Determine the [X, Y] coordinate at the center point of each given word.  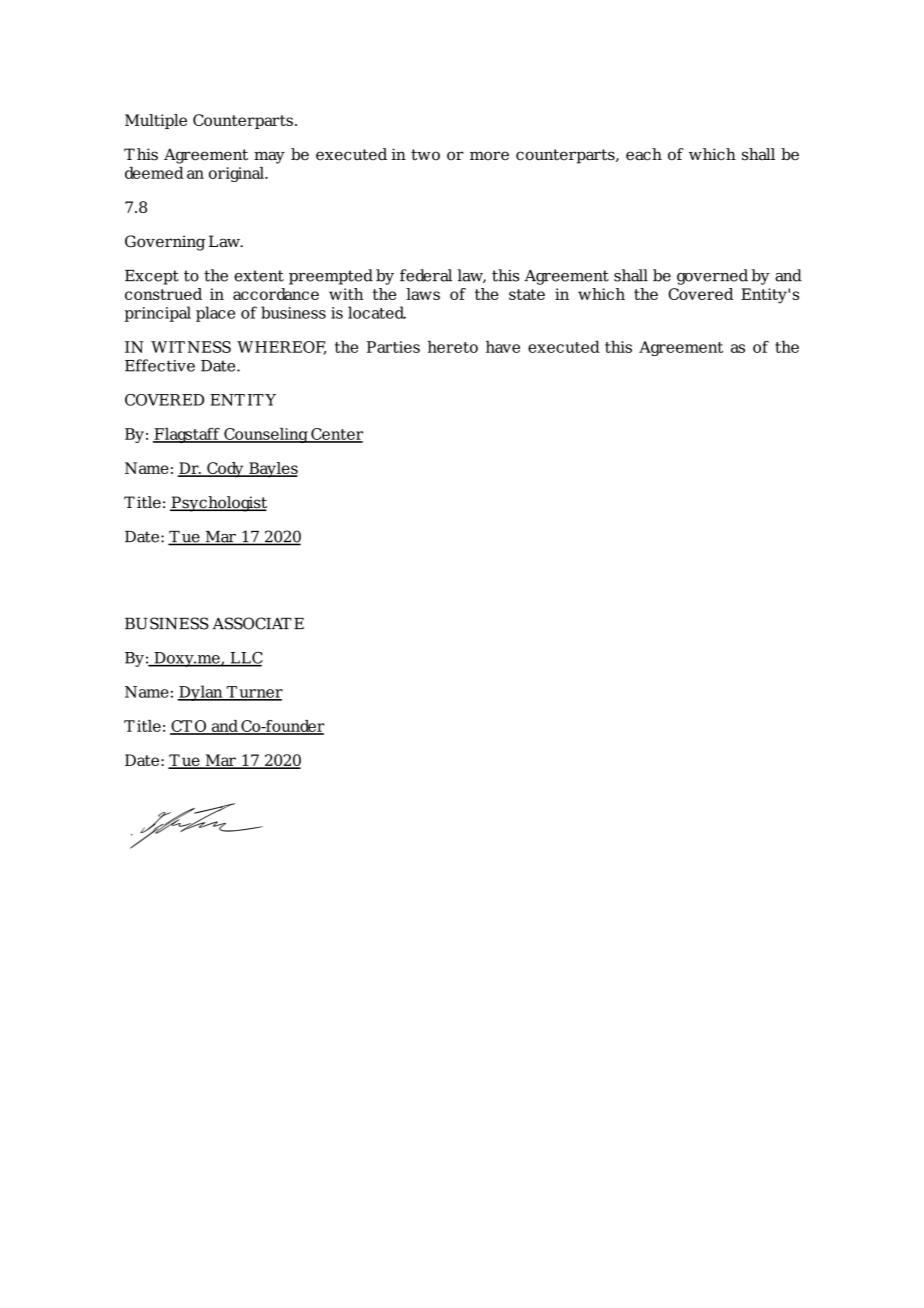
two [425, 155]
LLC [245, 659]
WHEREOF [281, 348]
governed [712, 277]
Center [336, 435]
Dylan [201, 693]
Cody [225, 470]
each [644, 154]
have [503, 347]
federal [426, 275]
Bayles [272, 470]
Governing [165, 243]
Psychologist [218, 504]
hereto [453, 347]
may [269, 157]
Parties [393, 347]
